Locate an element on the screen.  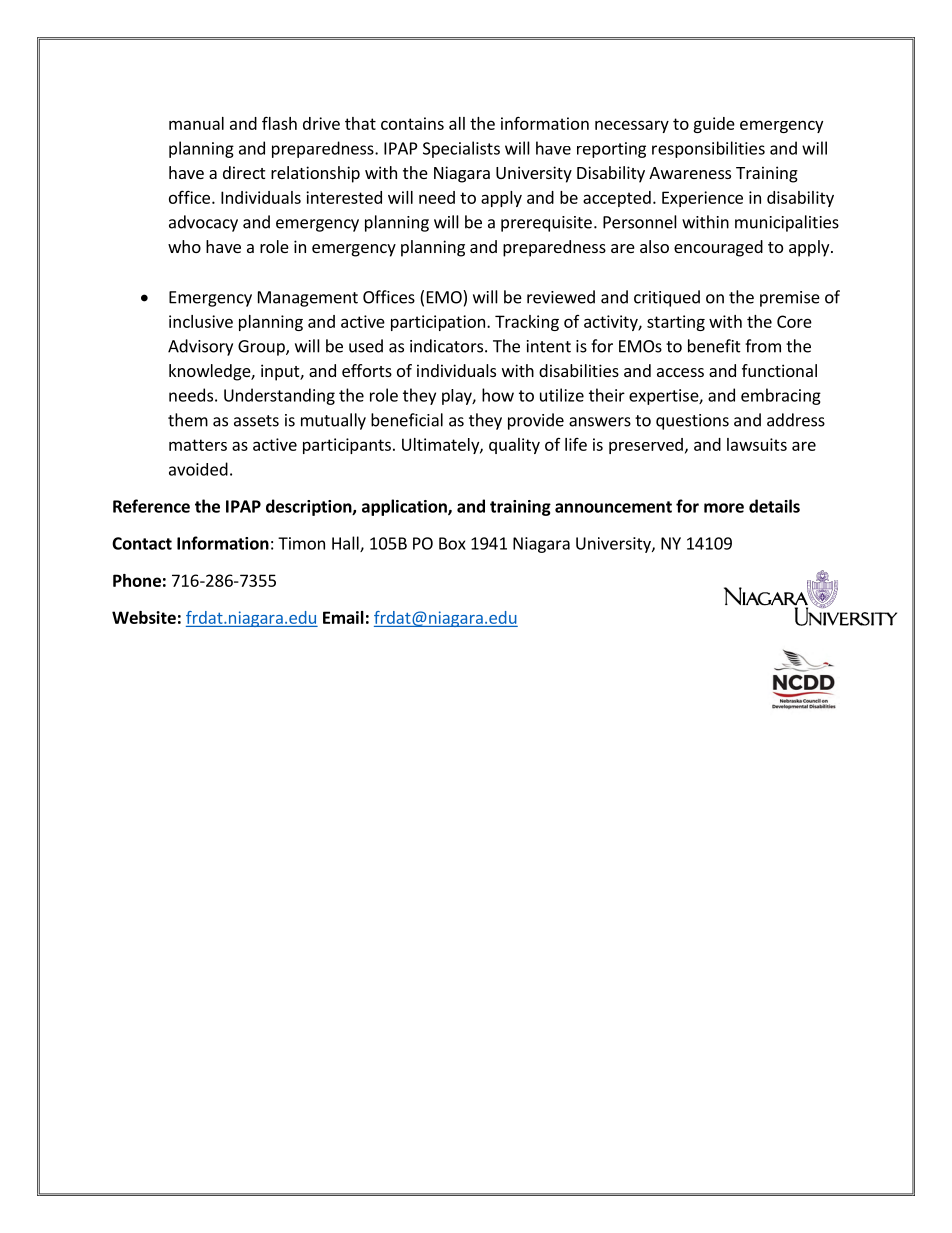
access is located at coordinates (680, 372).
